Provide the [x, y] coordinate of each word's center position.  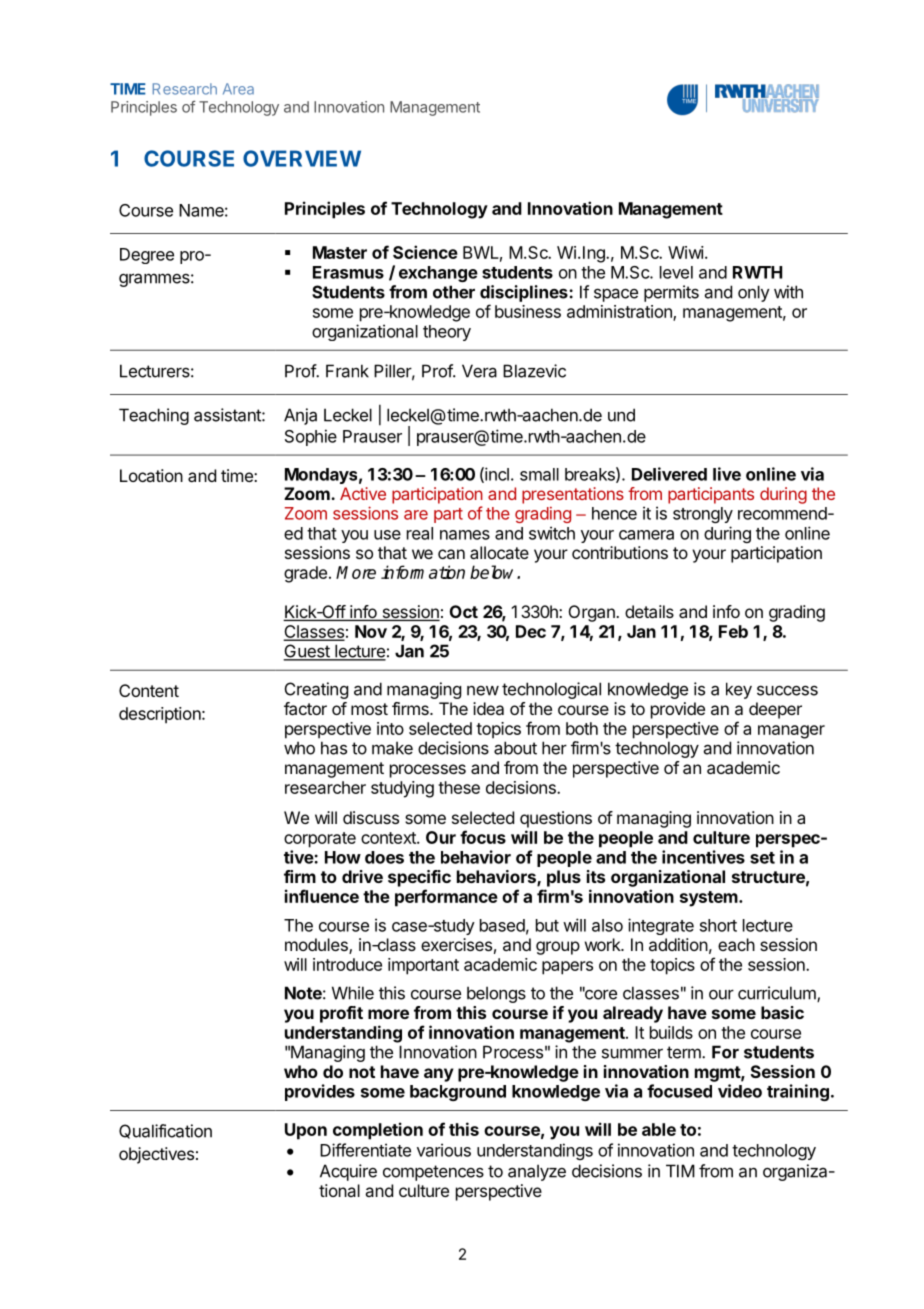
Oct [464, 611]
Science [425, 252]
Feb [733, 631]
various [444, 1150]
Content [149, 690]
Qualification [165, 1131]
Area [238, 89]
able [659, 1129]
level [676, 272]
